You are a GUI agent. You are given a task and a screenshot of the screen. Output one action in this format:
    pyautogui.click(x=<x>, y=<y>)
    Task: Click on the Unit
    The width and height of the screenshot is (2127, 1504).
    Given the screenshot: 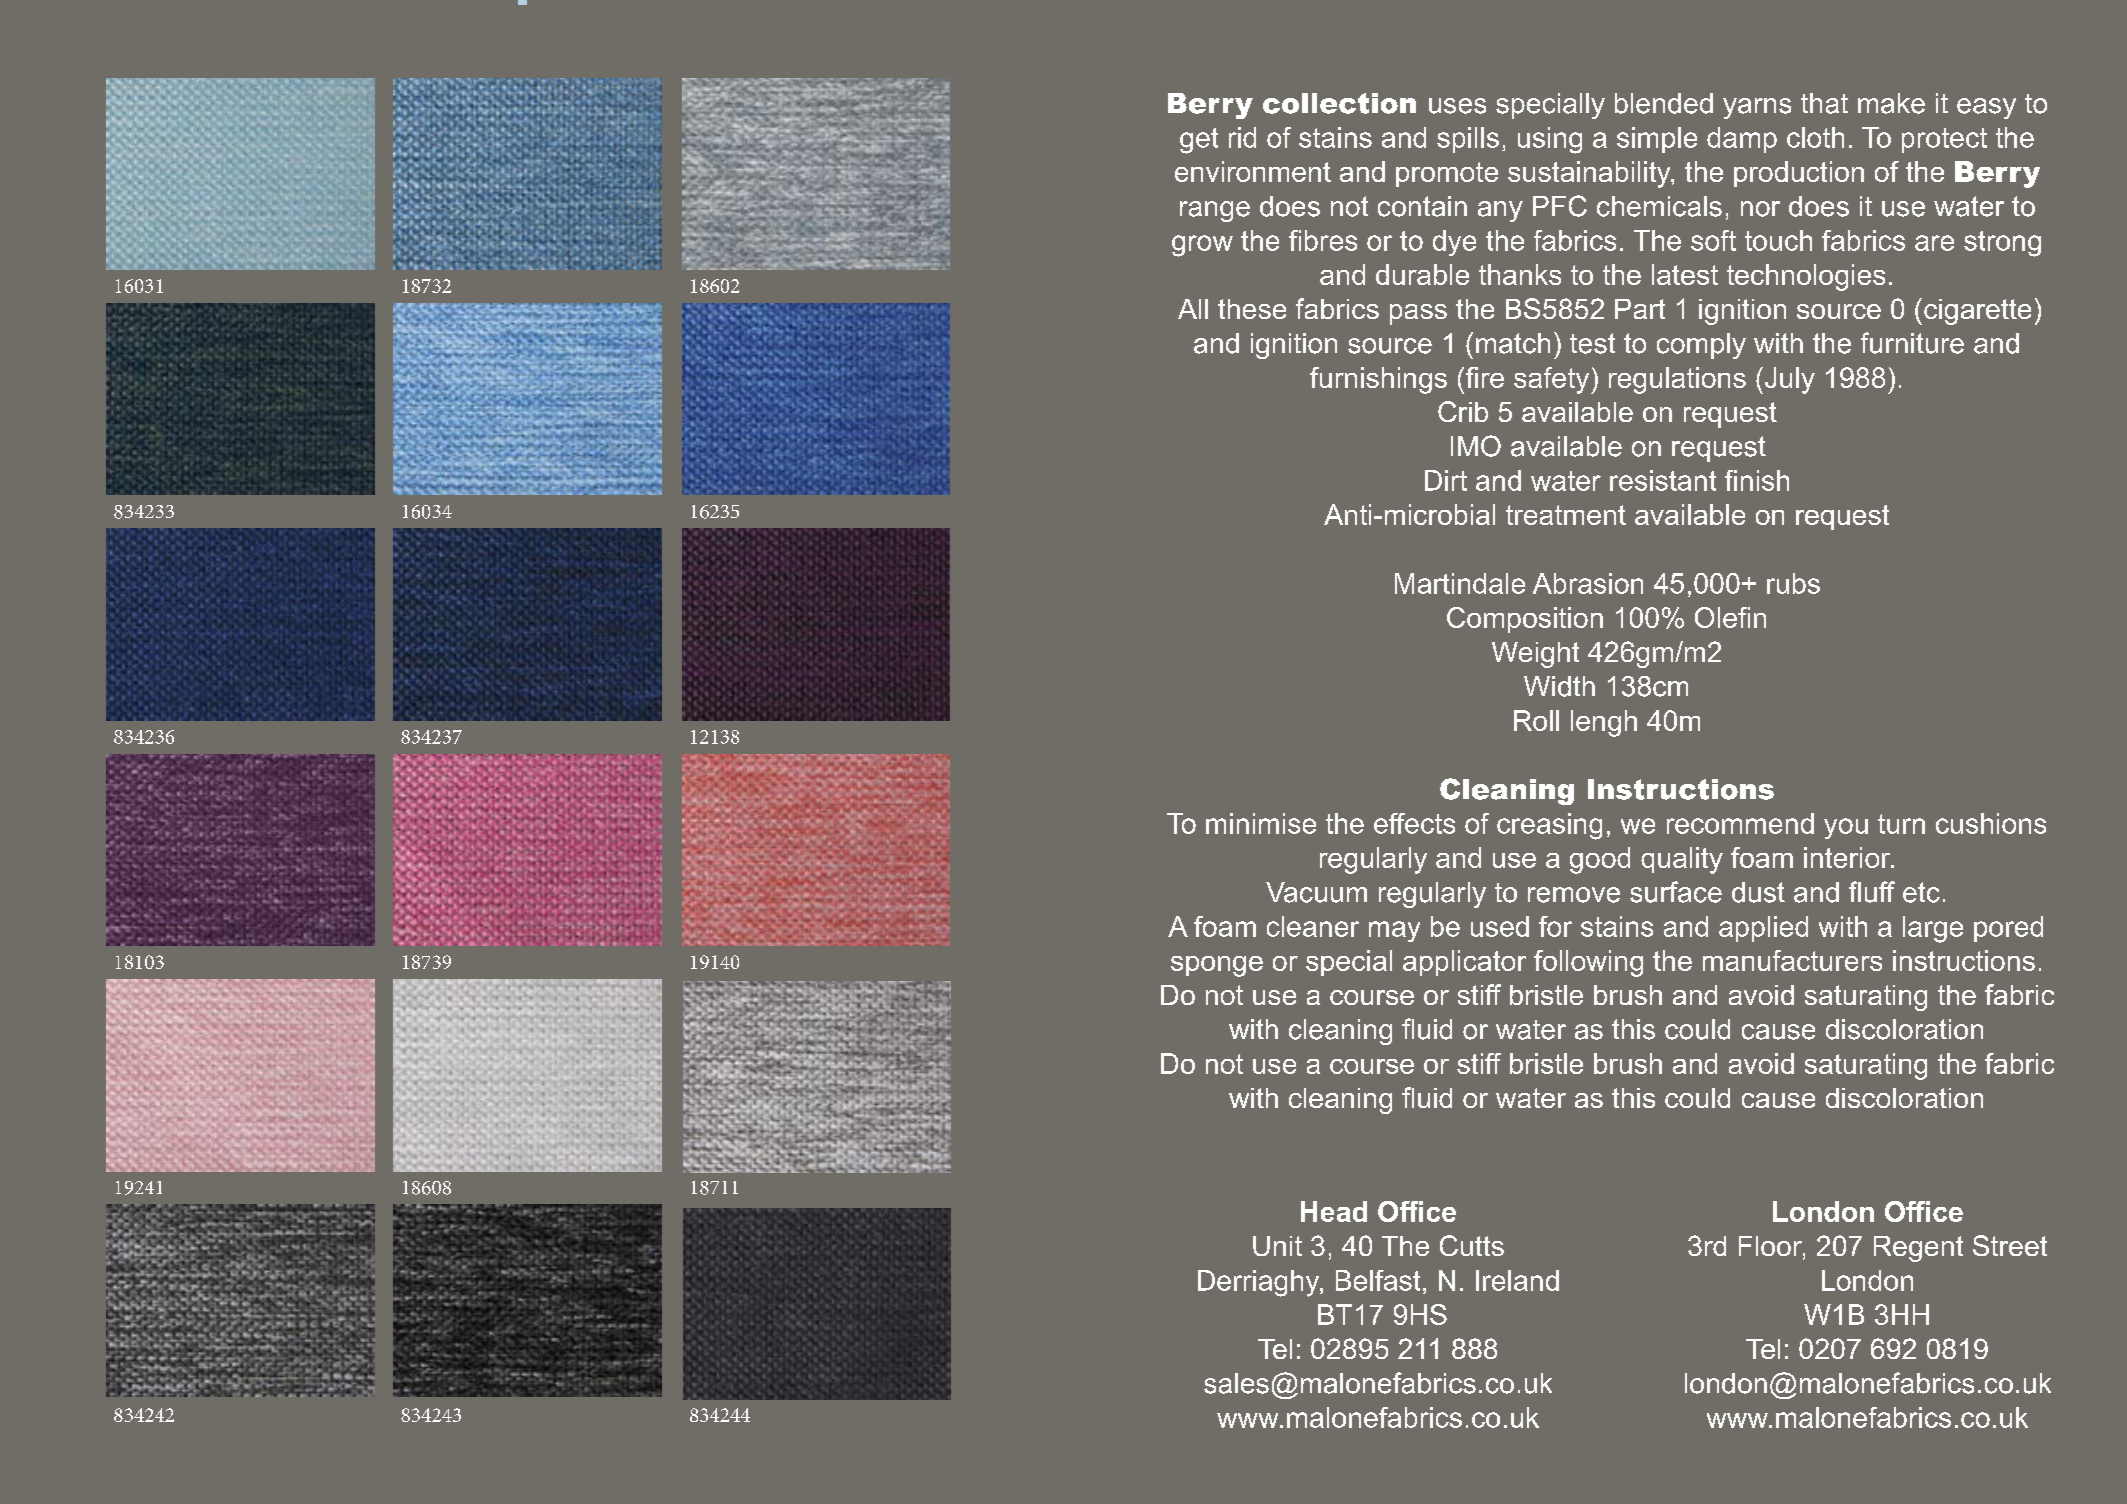 What is the action you would take?
    pyautogui.click(x=1277, y=1246)
